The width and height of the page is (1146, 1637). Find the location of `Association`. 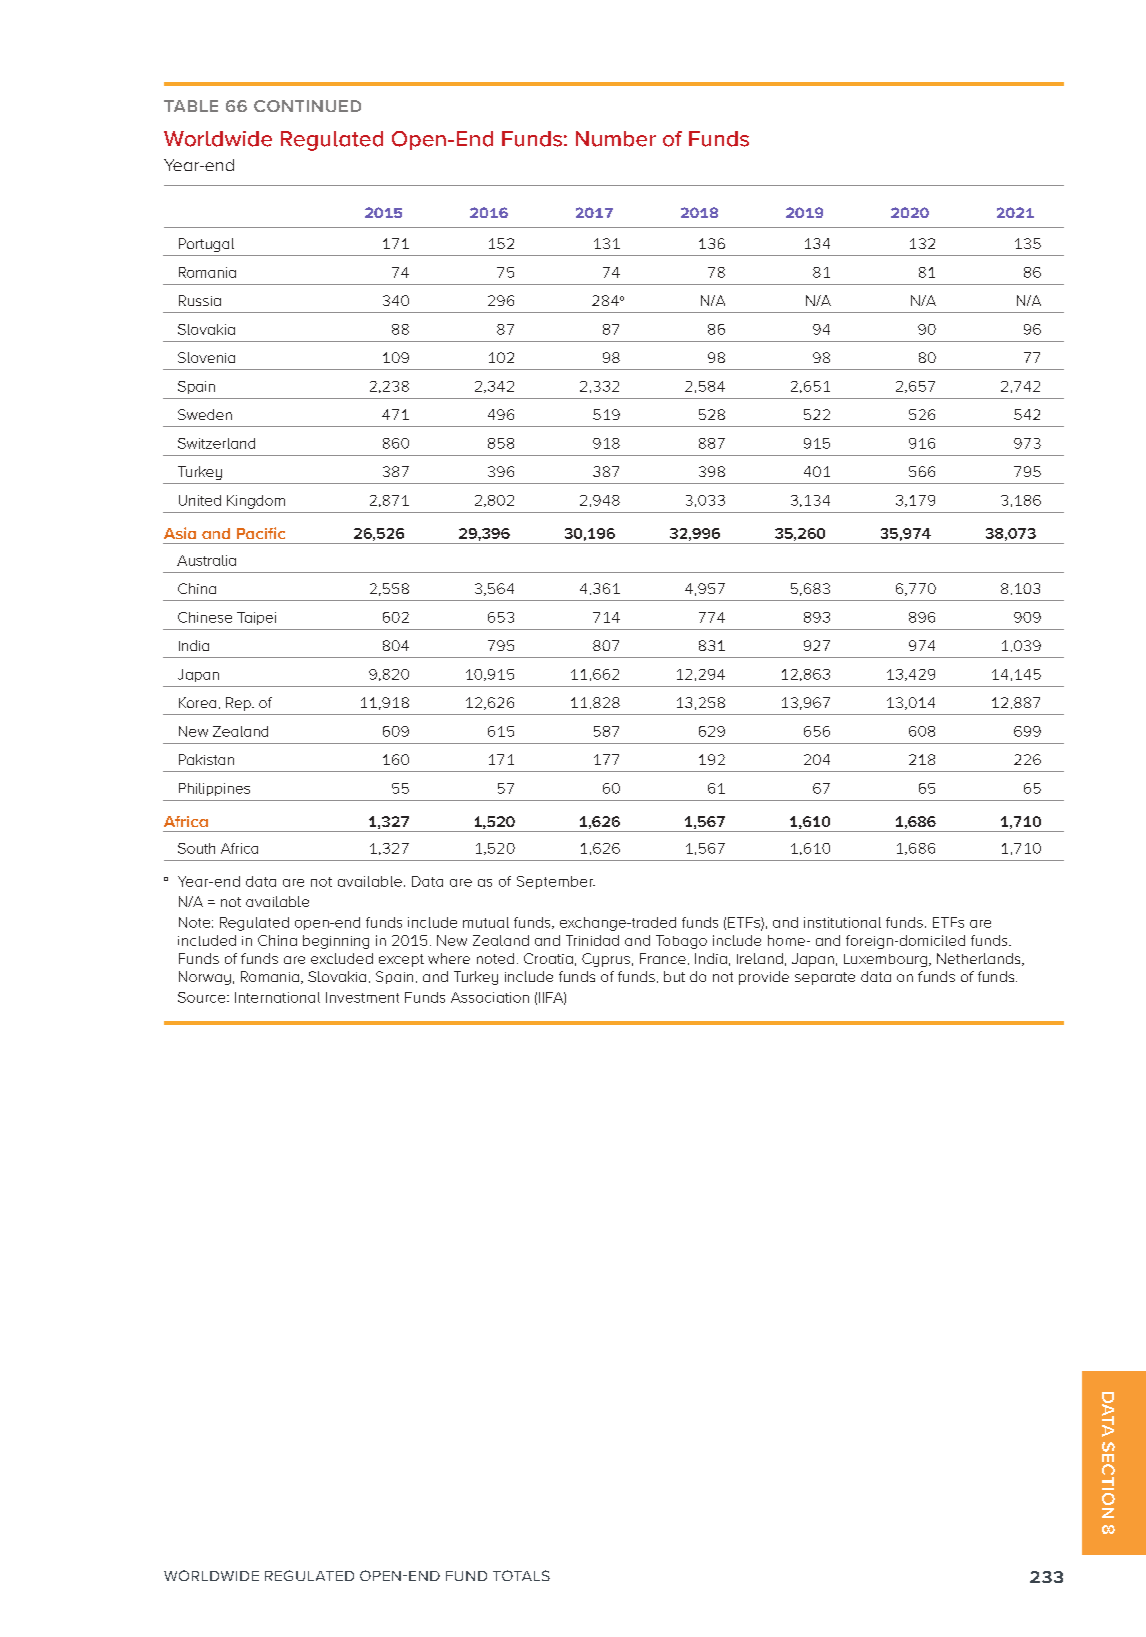

Association is located at coordinates (490, 997).
